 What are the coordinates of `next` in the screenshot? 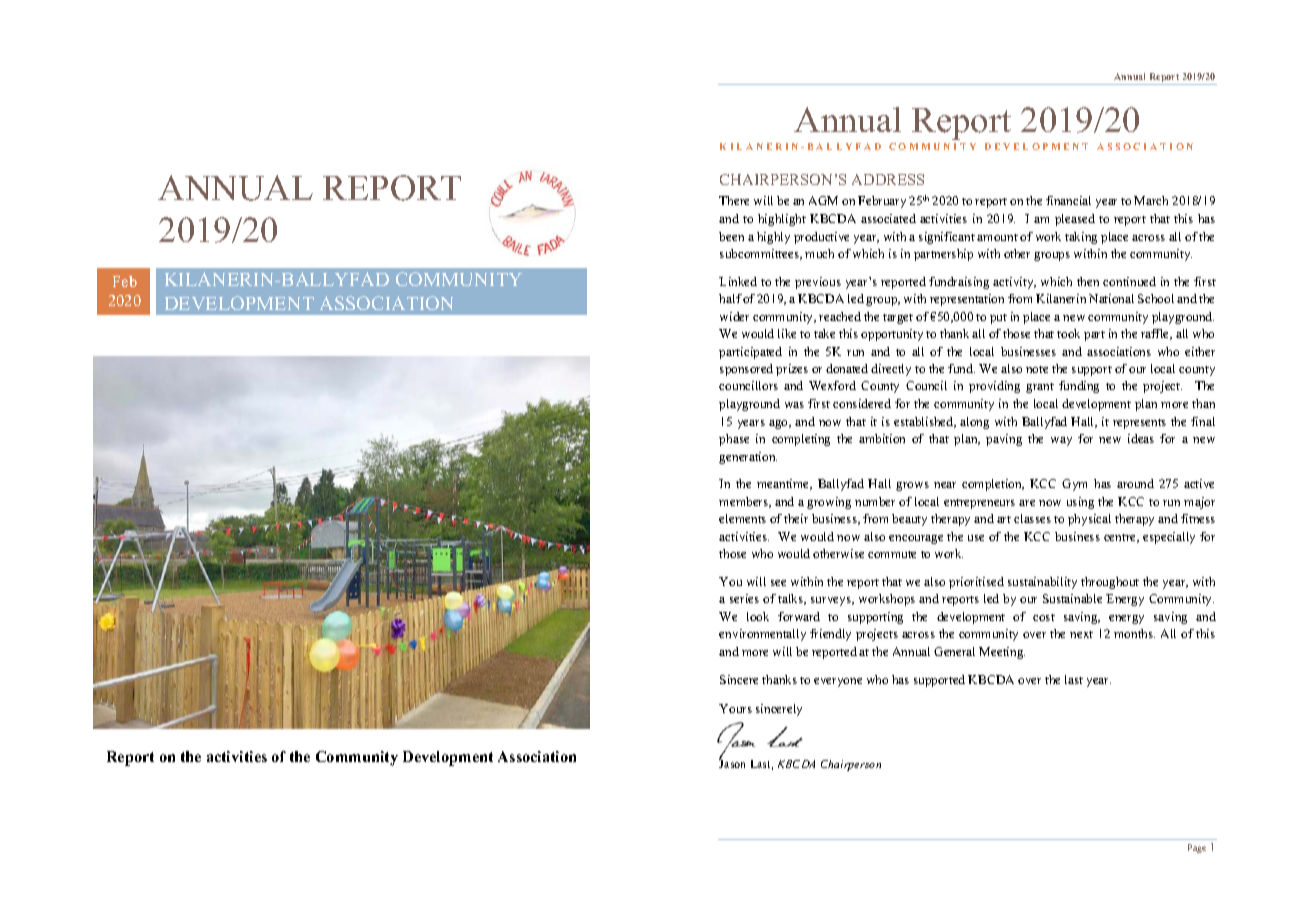 It's located at (1081, 634).
